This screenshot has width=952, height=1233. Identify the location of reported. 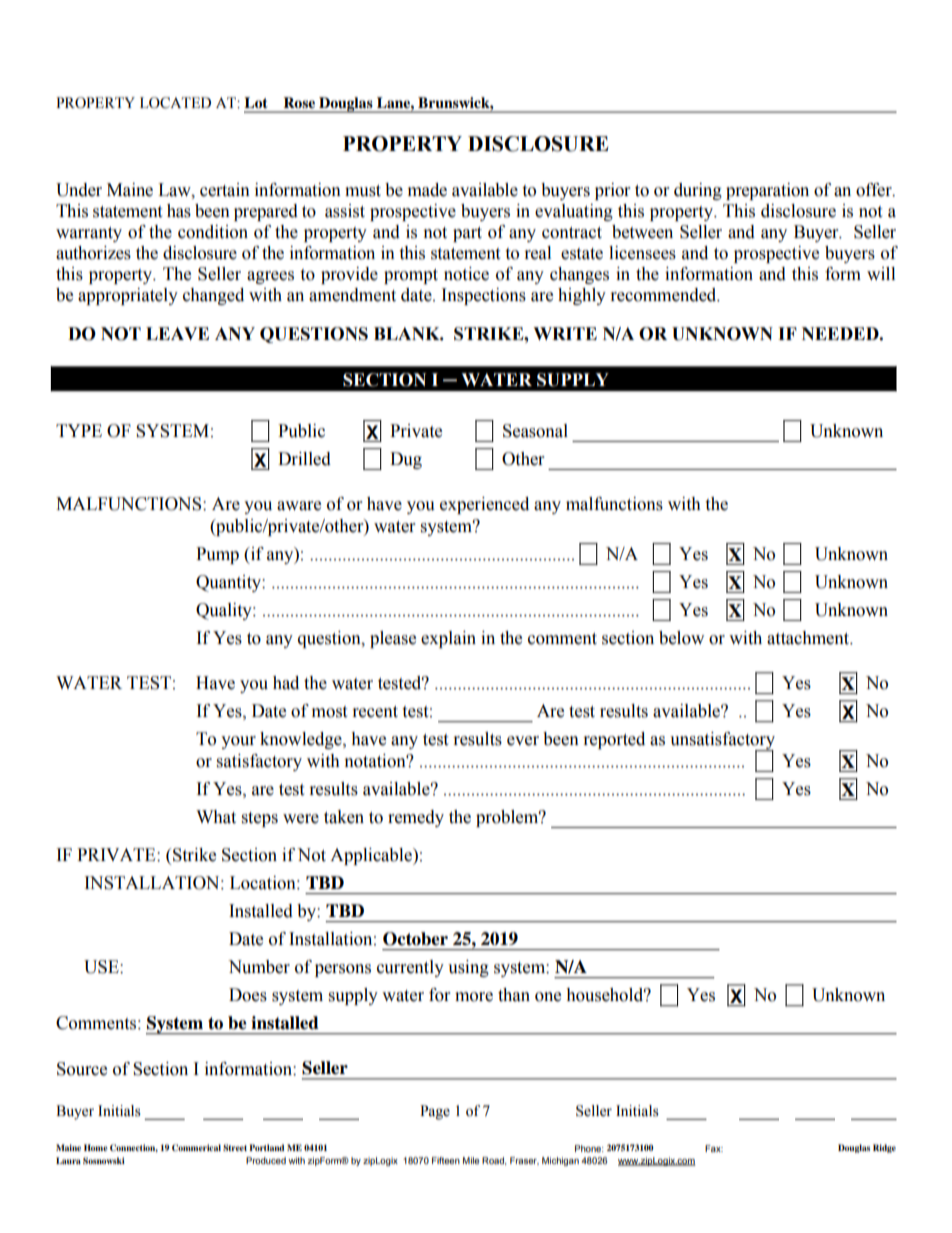
(614, 740).
